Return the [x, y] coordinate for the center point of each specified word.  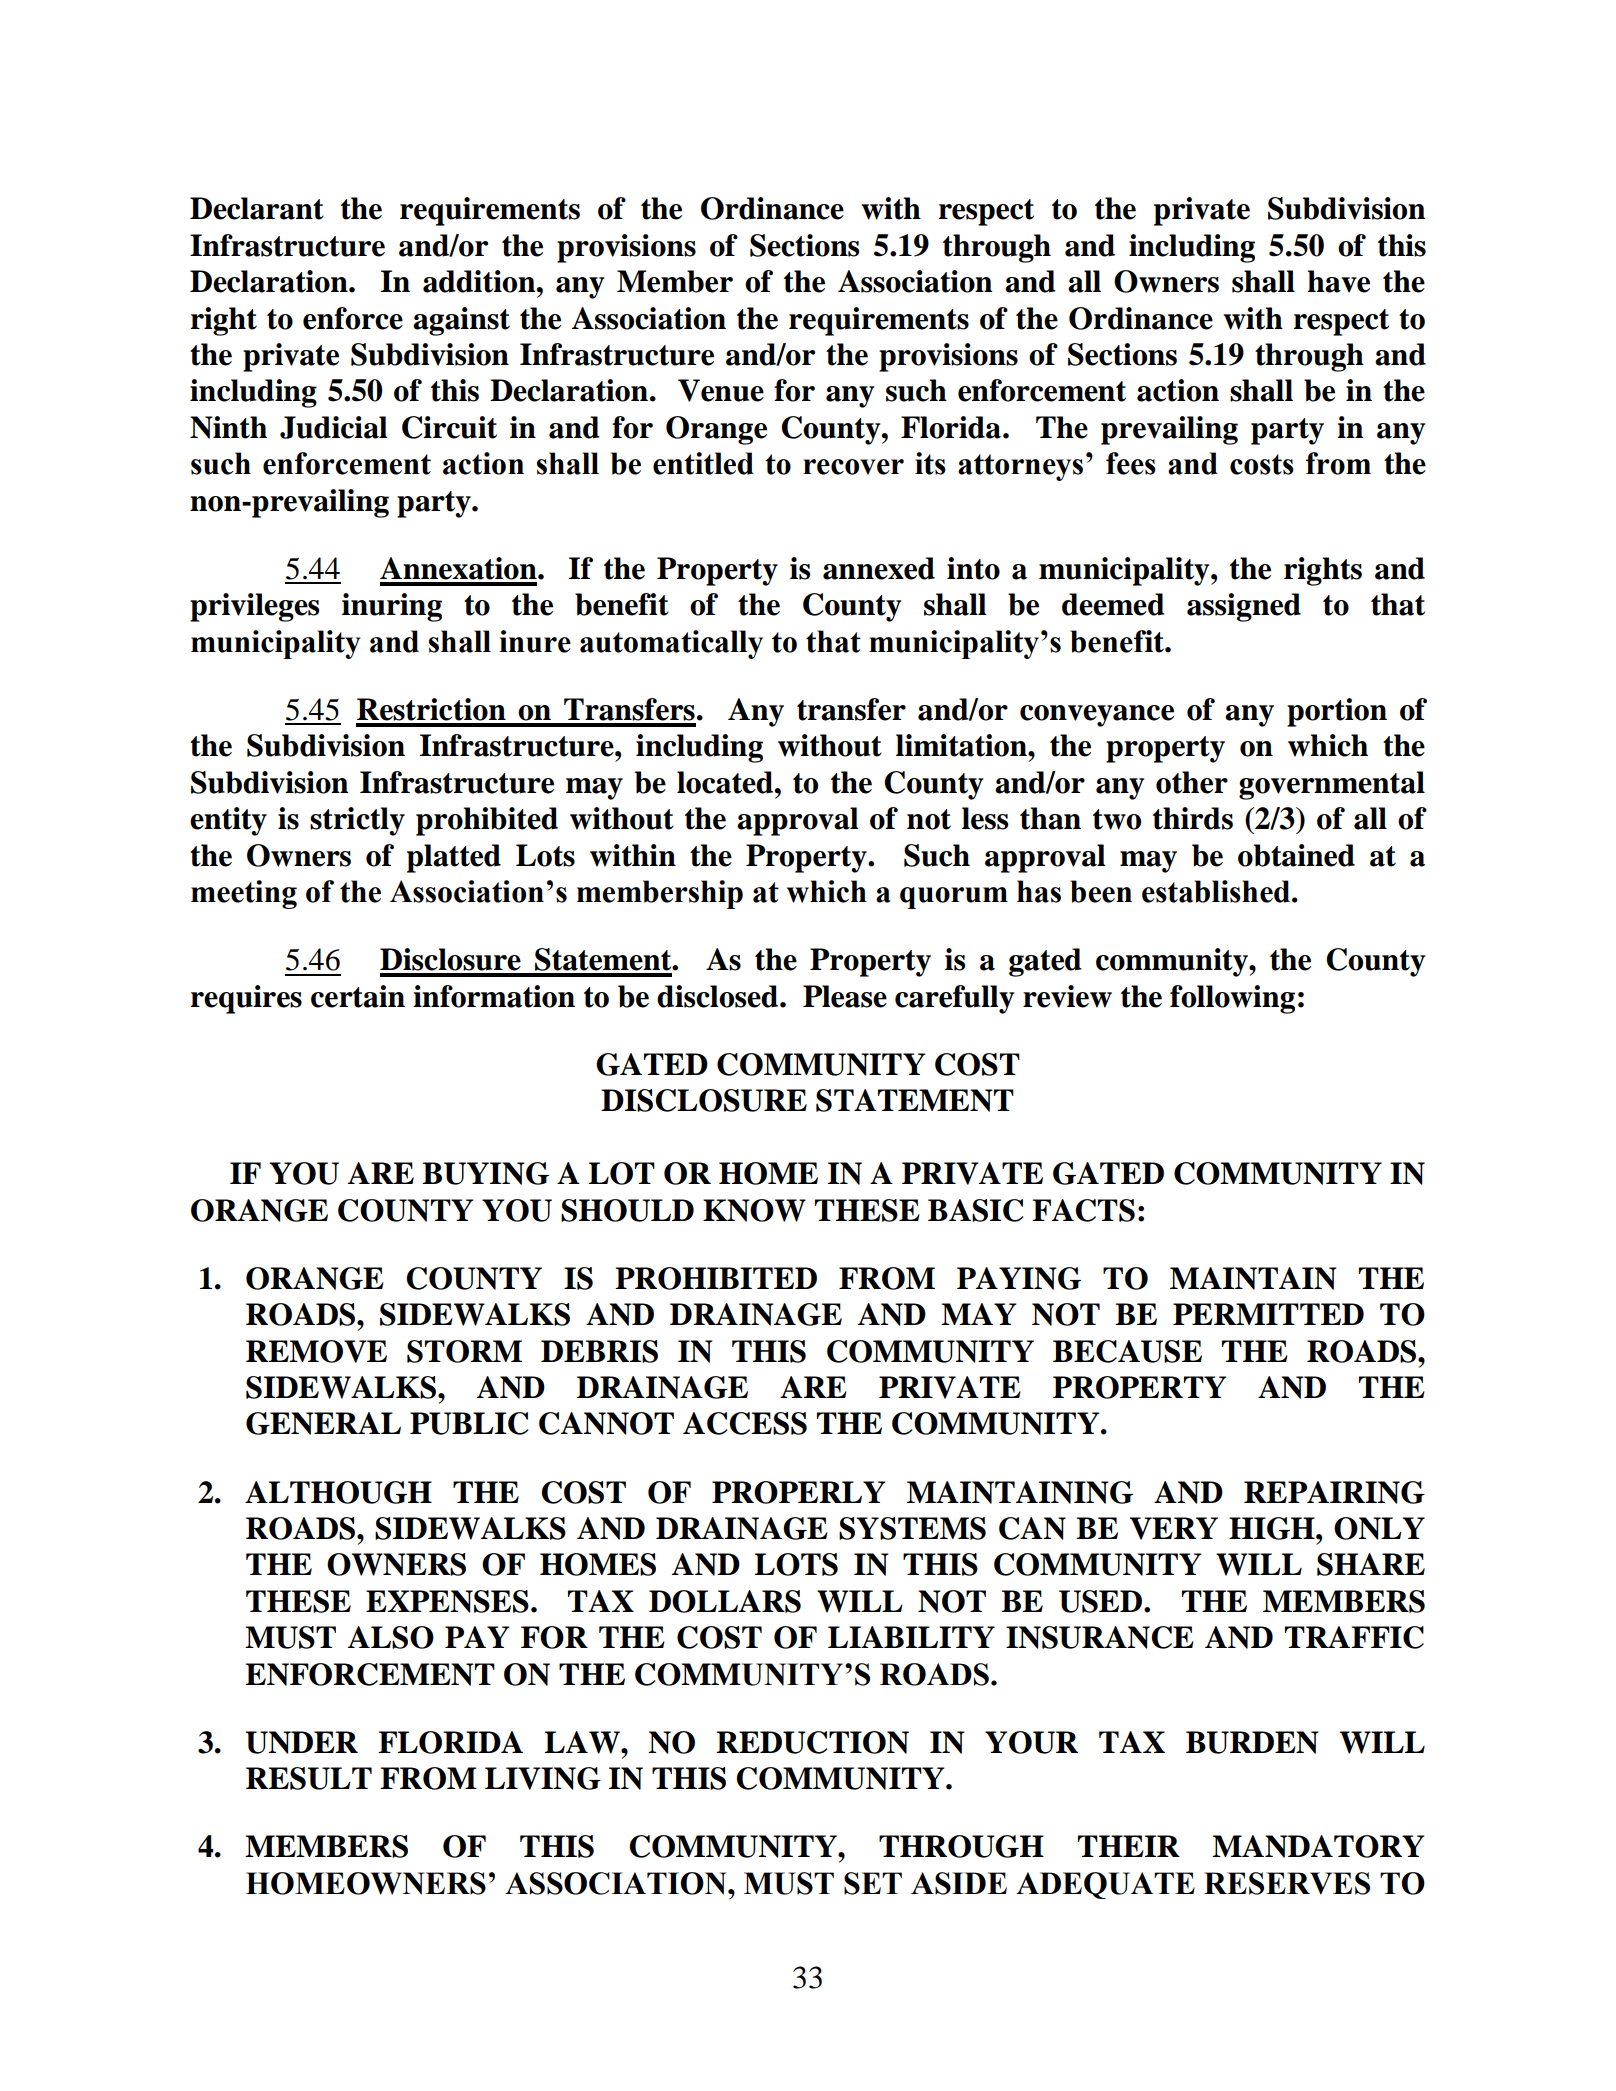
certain [358, 996]
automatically [671, 644]
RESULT [309, 1778]
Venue [721, 390]
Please [845, 996]
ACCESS [745, 1423]
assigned [1244, 607]
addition [480, 281]
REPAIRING [1334, 1492]
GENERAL [323, 1423]
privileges [255, 607]
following [1232, 999]
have [1338, 281]
